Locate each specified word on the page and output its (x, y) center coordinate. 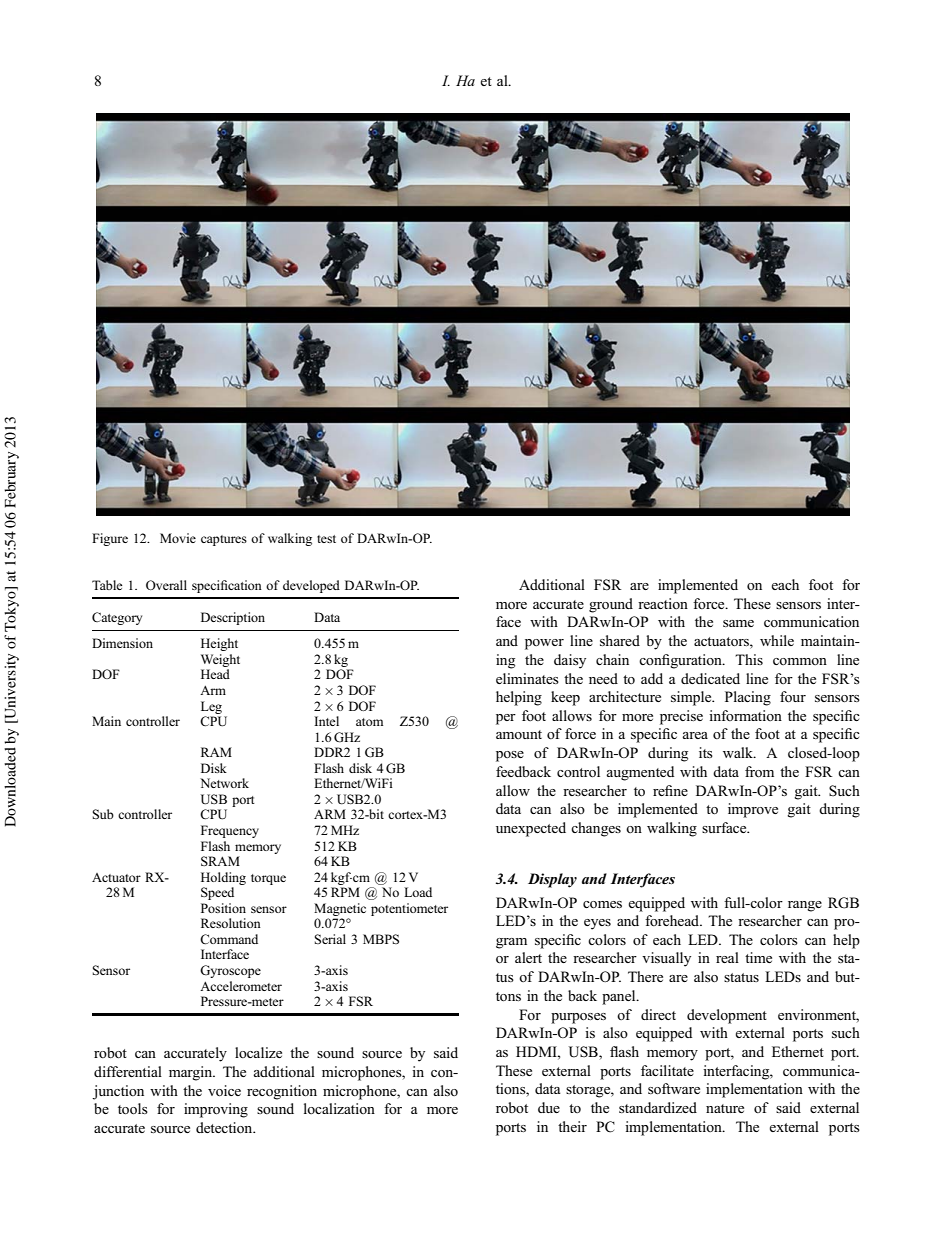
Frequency (230, 831)
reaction (663, 603)
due (549, 1107)
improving (216, 1110)
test (326, 539)
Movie (178, 538)
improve (753, 810)
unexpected (531, 829)
